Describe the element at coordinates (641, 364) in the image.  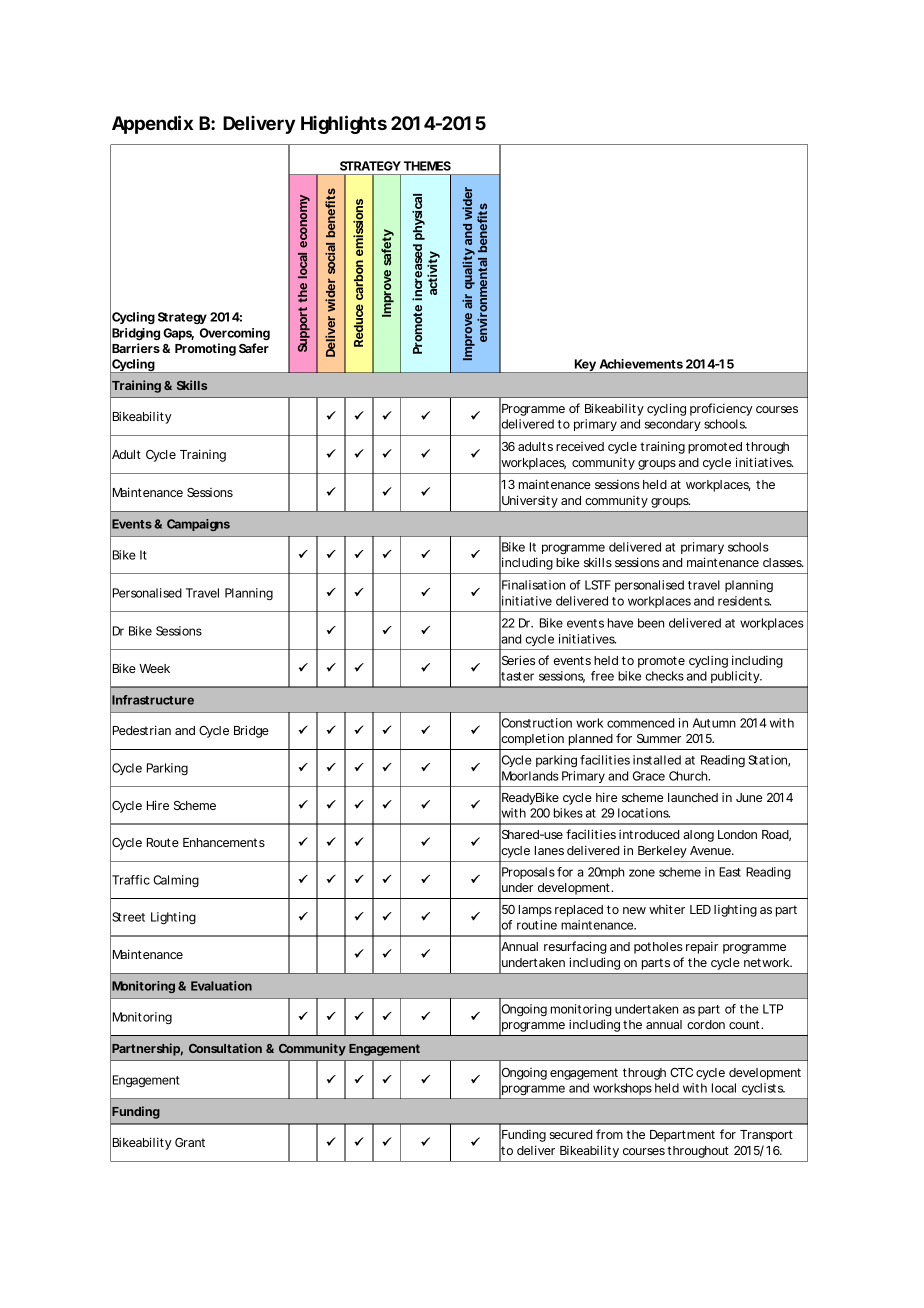
I see `Achievements` at that location.
